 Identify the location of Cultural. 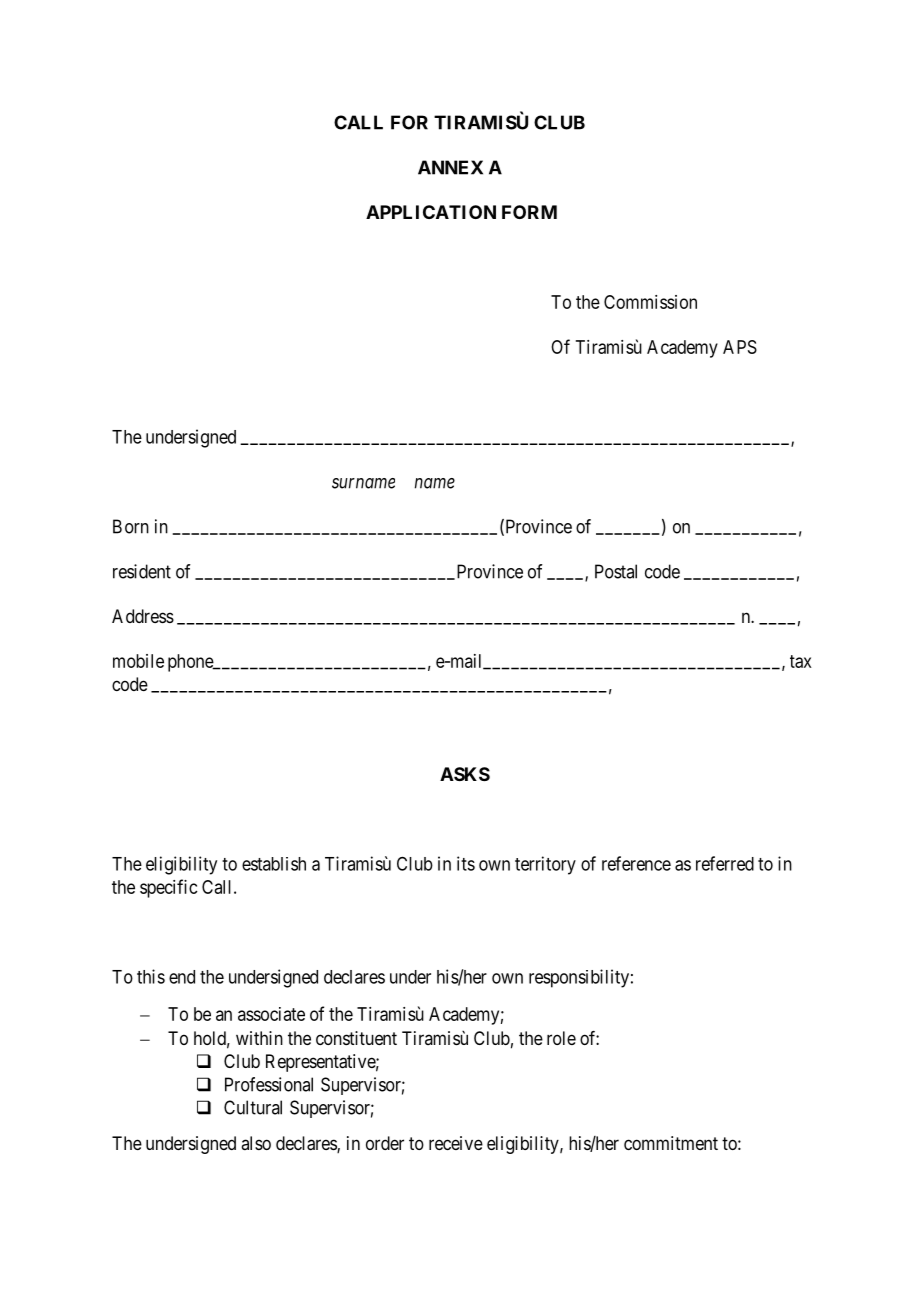
(253, 1107).
